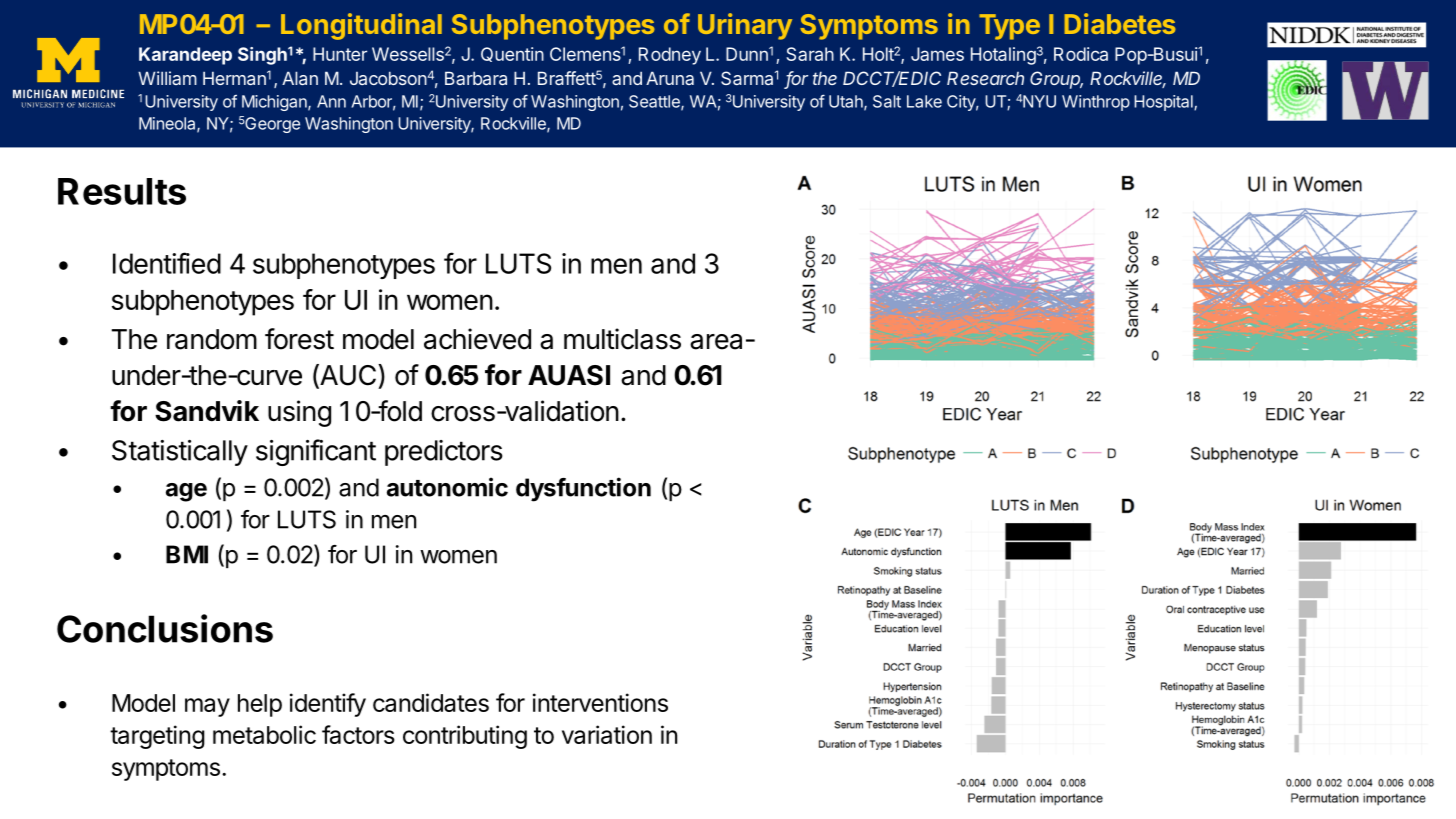  Describe the element at coordinates (477, 339) in the screenshot. I see `achieved` at that location.
